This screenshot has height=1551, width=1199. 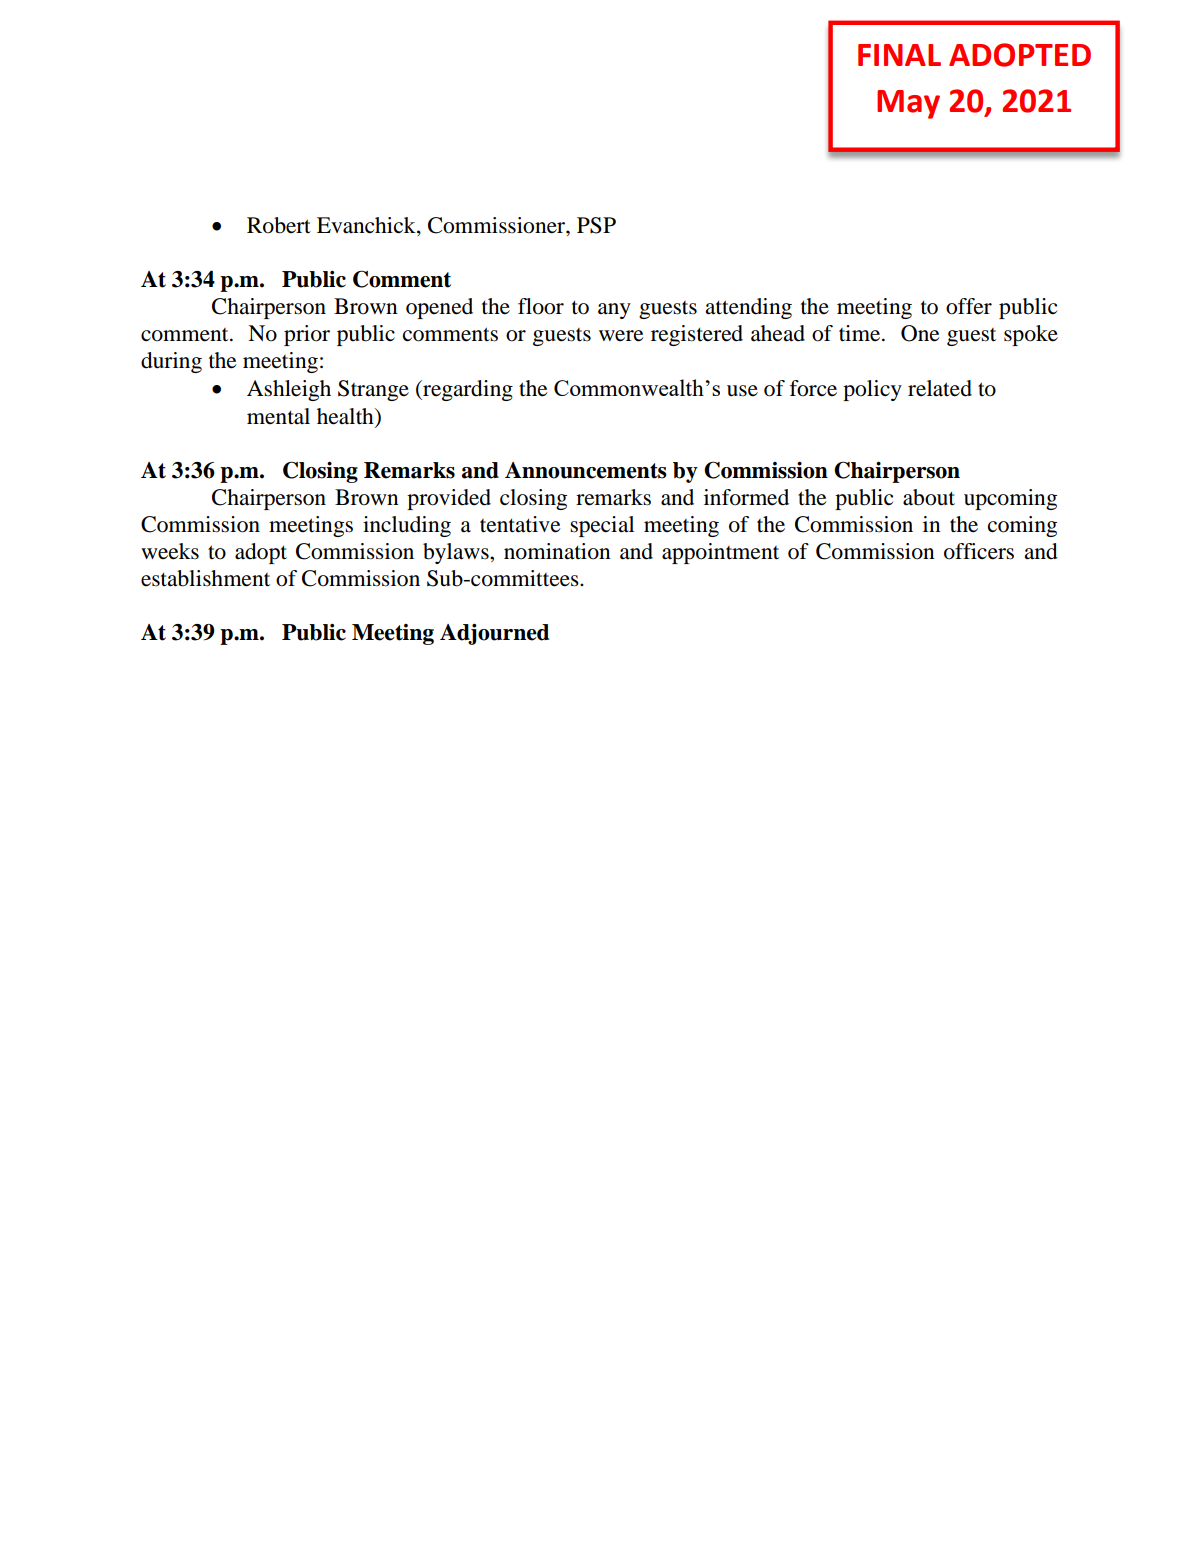 What do you see at coordinates (278, 416) in the screenshot?
I see `mental` at bounding box center [278, 416].
